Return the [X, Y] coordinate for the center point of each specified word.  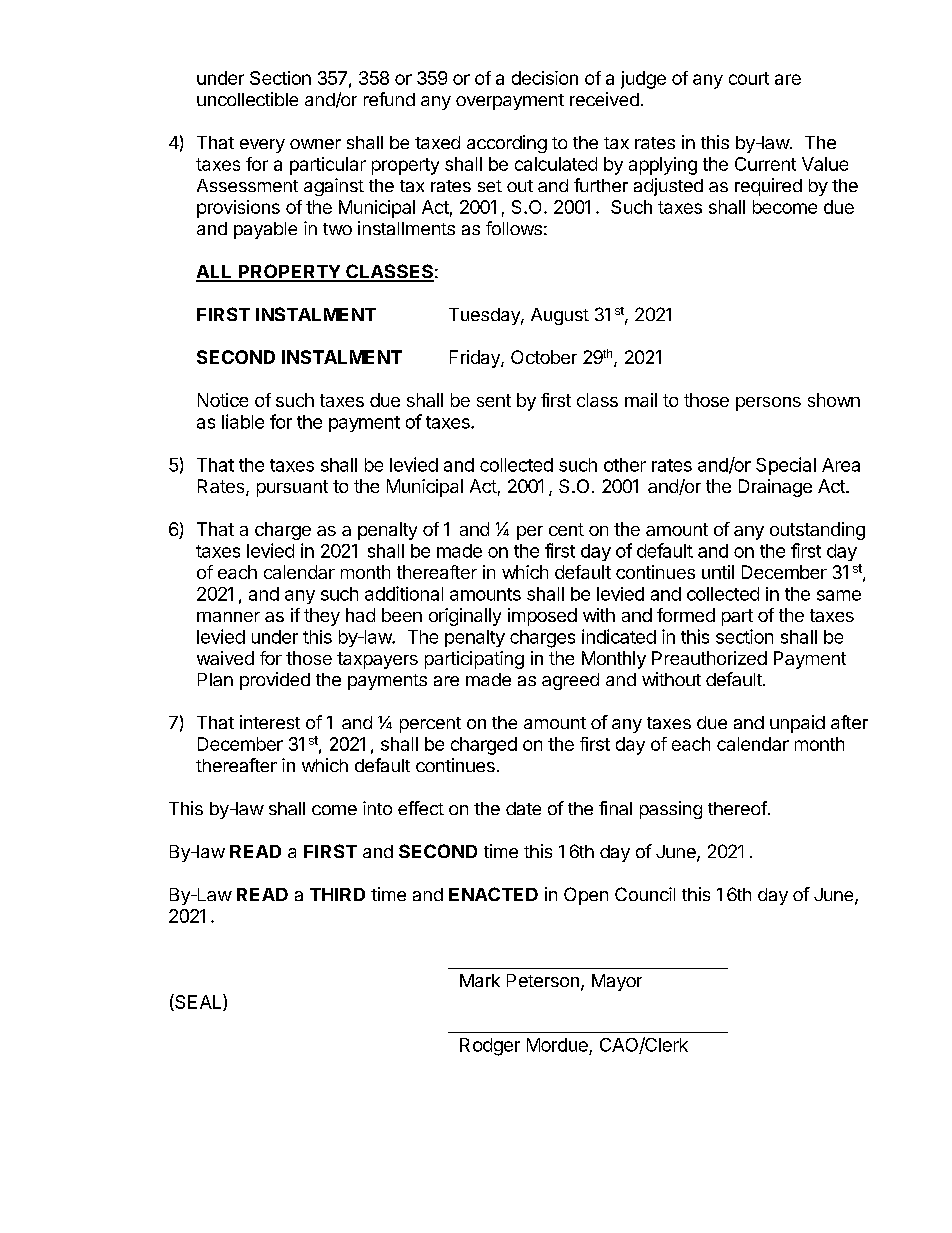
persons [768, 404]
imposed [542, 617]
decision [545, 78]
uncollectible [247, 99]
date [523, 808]
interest [270, 722]
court [749, 78]
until [718, 572]
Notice [223, 400]
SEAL [198, 1002]
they [322, 617]
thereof [737, 808]
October [544, 357]
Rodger [490, 1047]
